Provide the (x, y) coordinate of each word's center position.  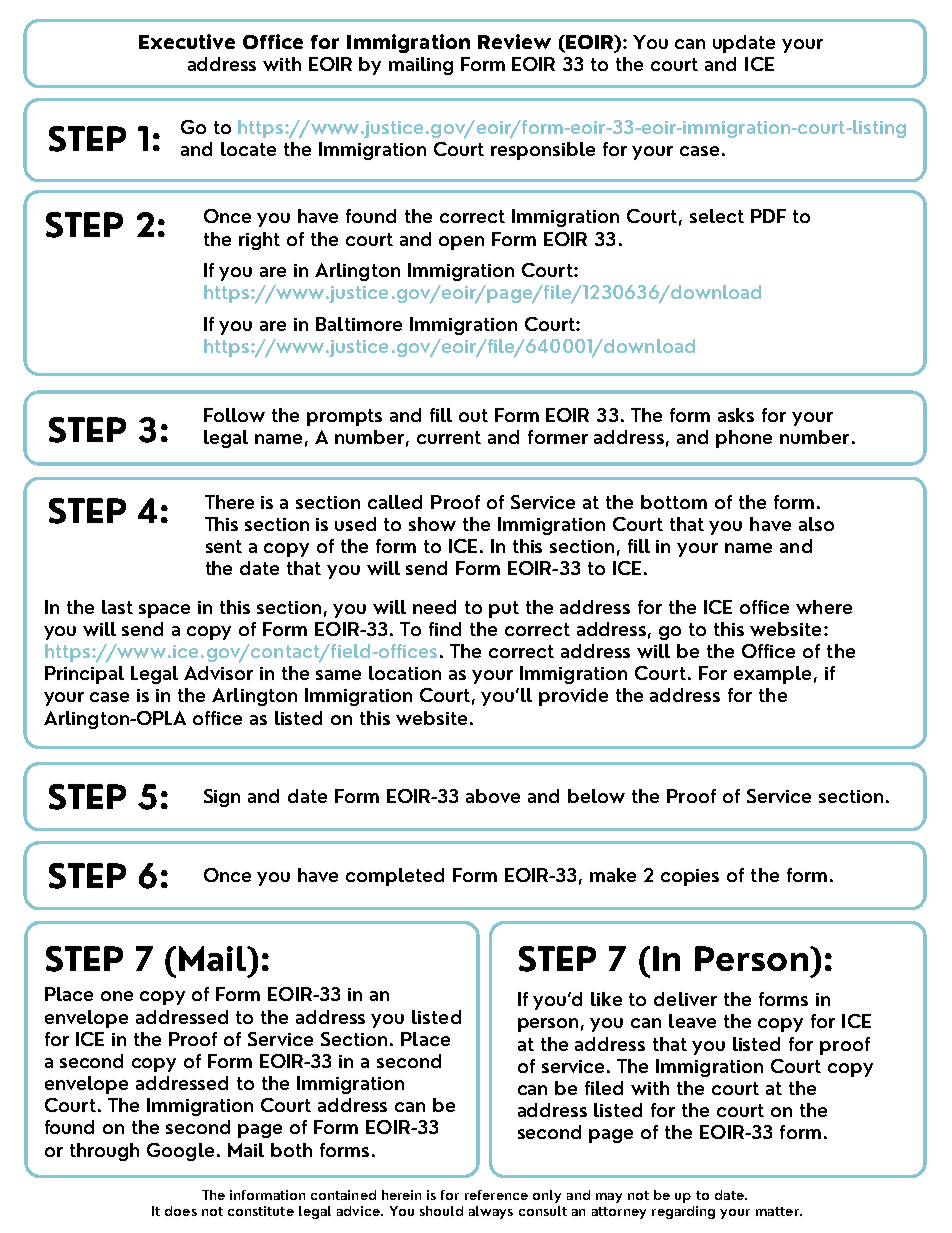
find (445, 629)
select (717, 216)
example (772, 675)
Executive (187, 41)
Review (514, 41)
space (164, 611)
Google (180, 1152)
